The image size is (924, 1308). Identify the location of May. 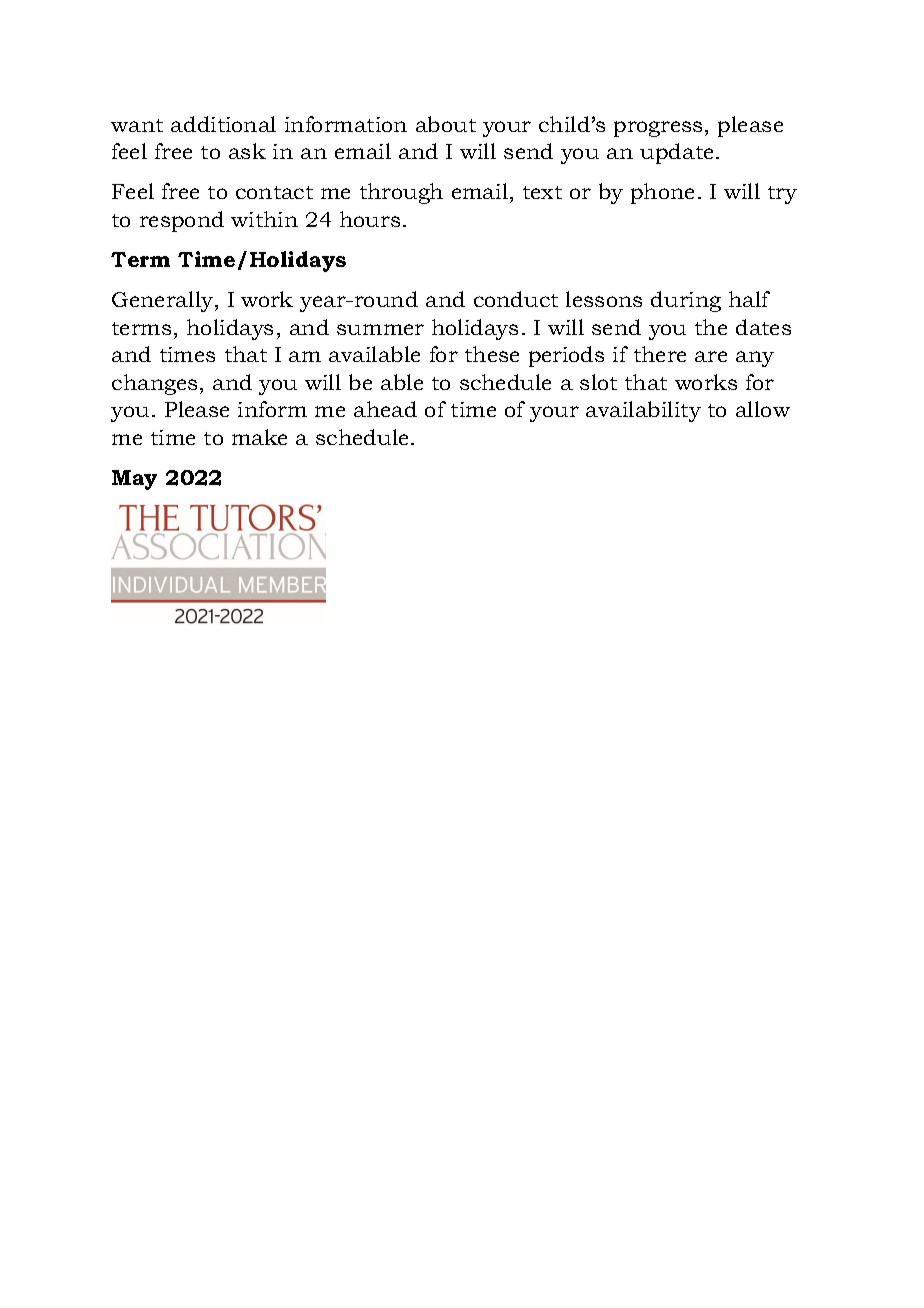
(134, 480).
